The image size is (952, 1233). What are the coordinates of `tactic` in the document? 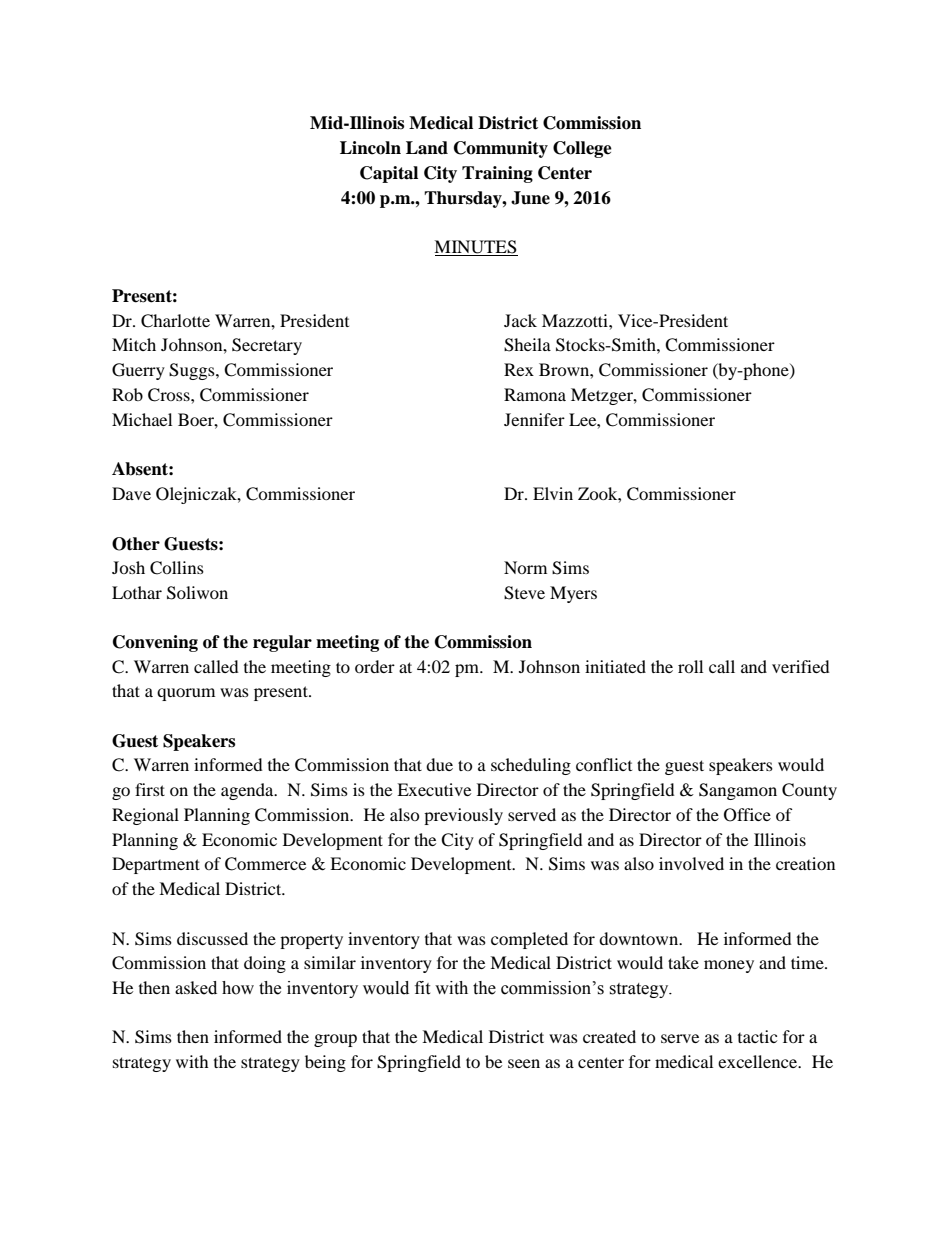 It's located at (757, 1036).
